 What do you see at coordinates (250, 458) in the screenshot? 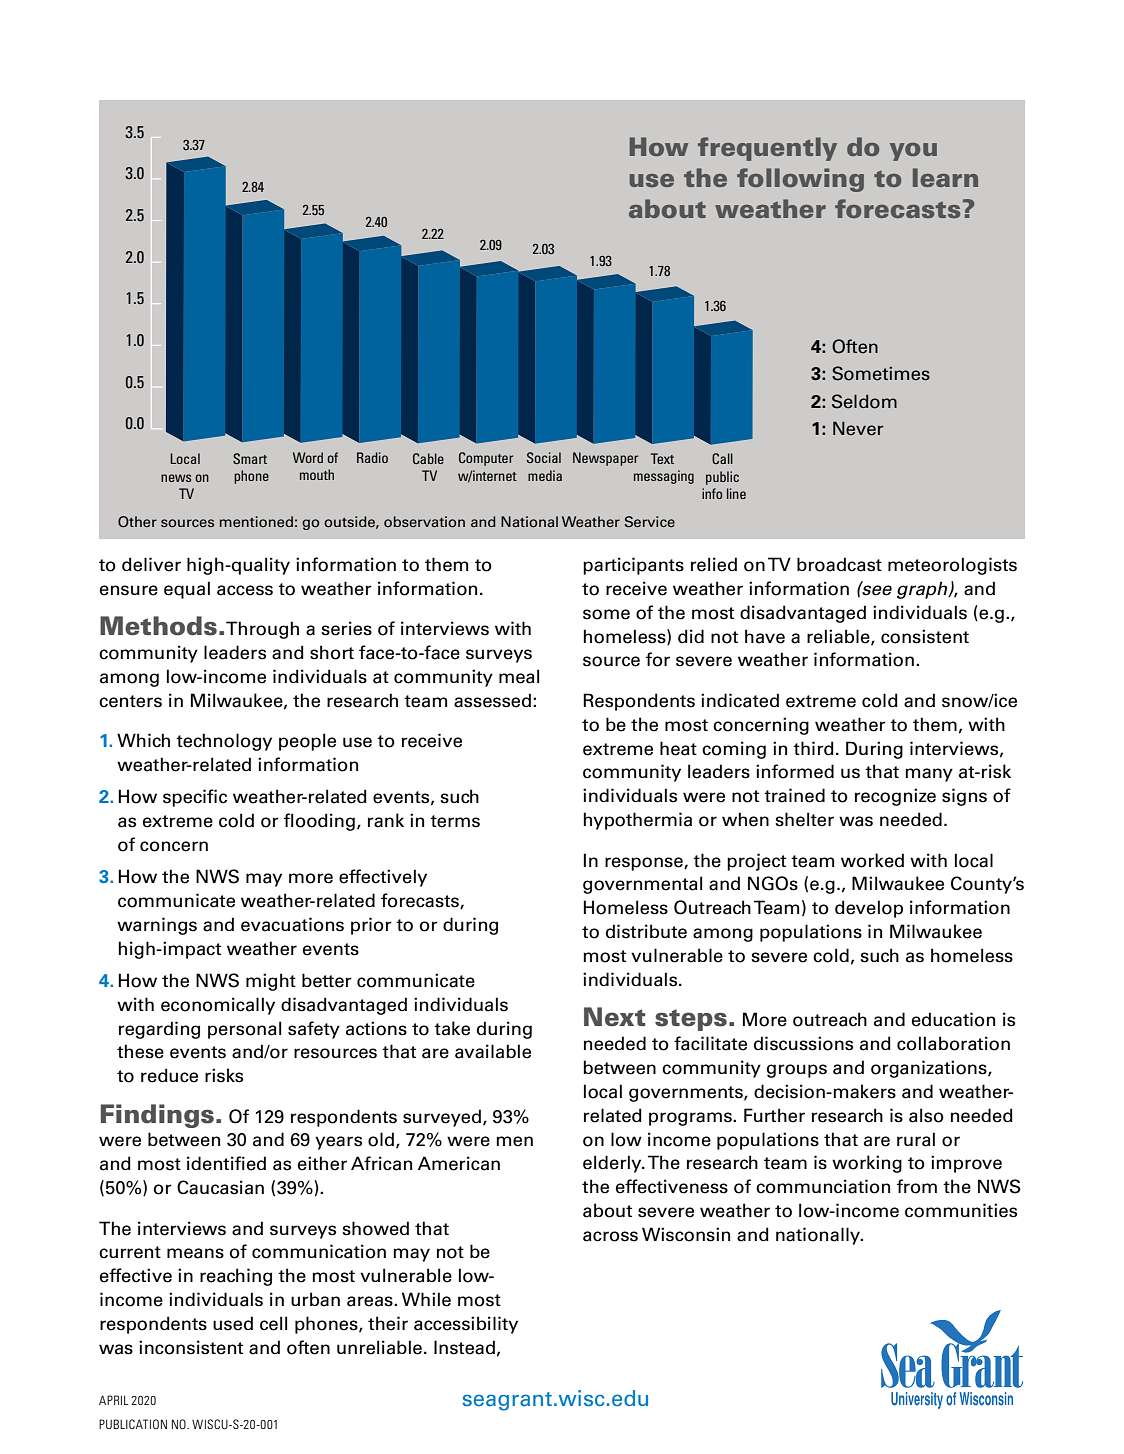
I see `Smart` at bounding box center [250, 458].
